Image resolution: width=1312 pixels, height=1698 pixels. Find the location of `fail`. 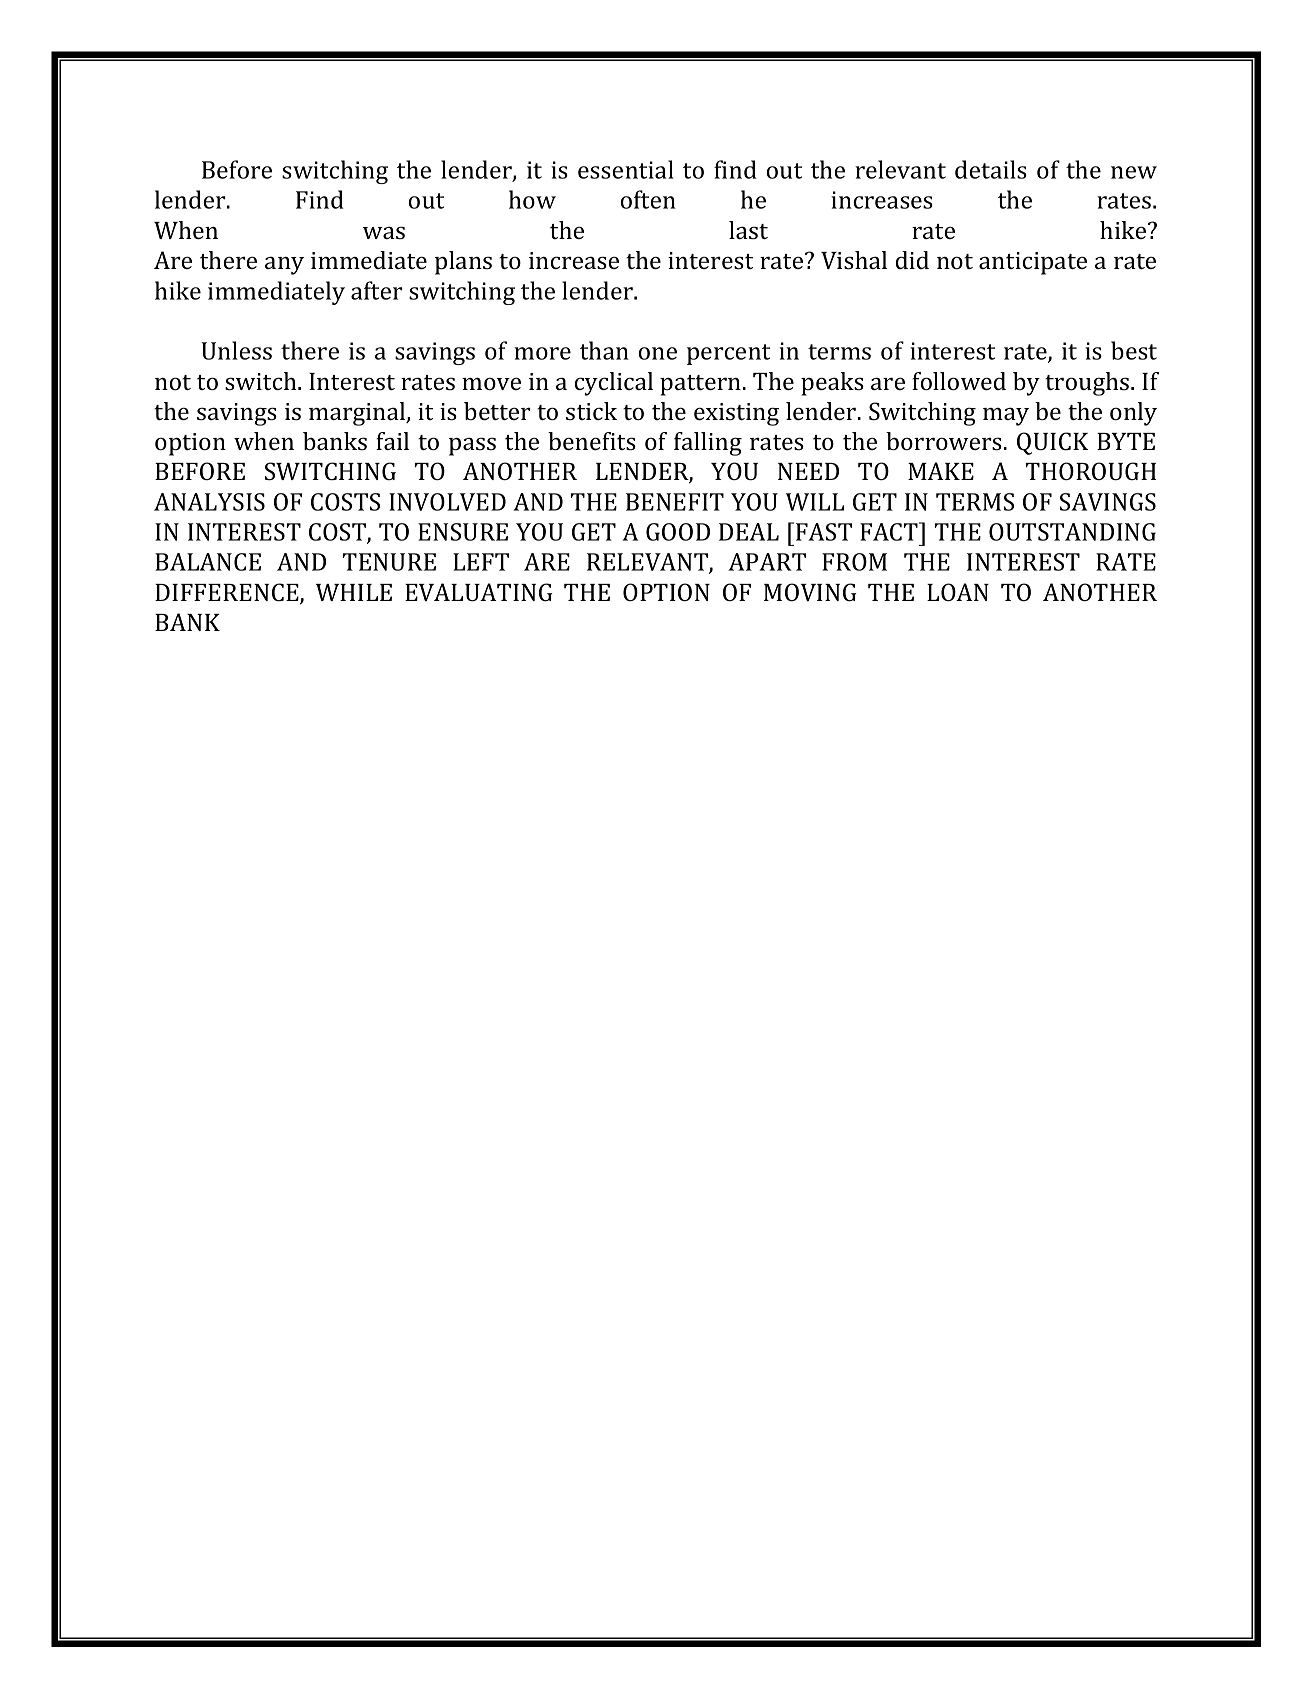

fail is located at coordinates (392, 441).
